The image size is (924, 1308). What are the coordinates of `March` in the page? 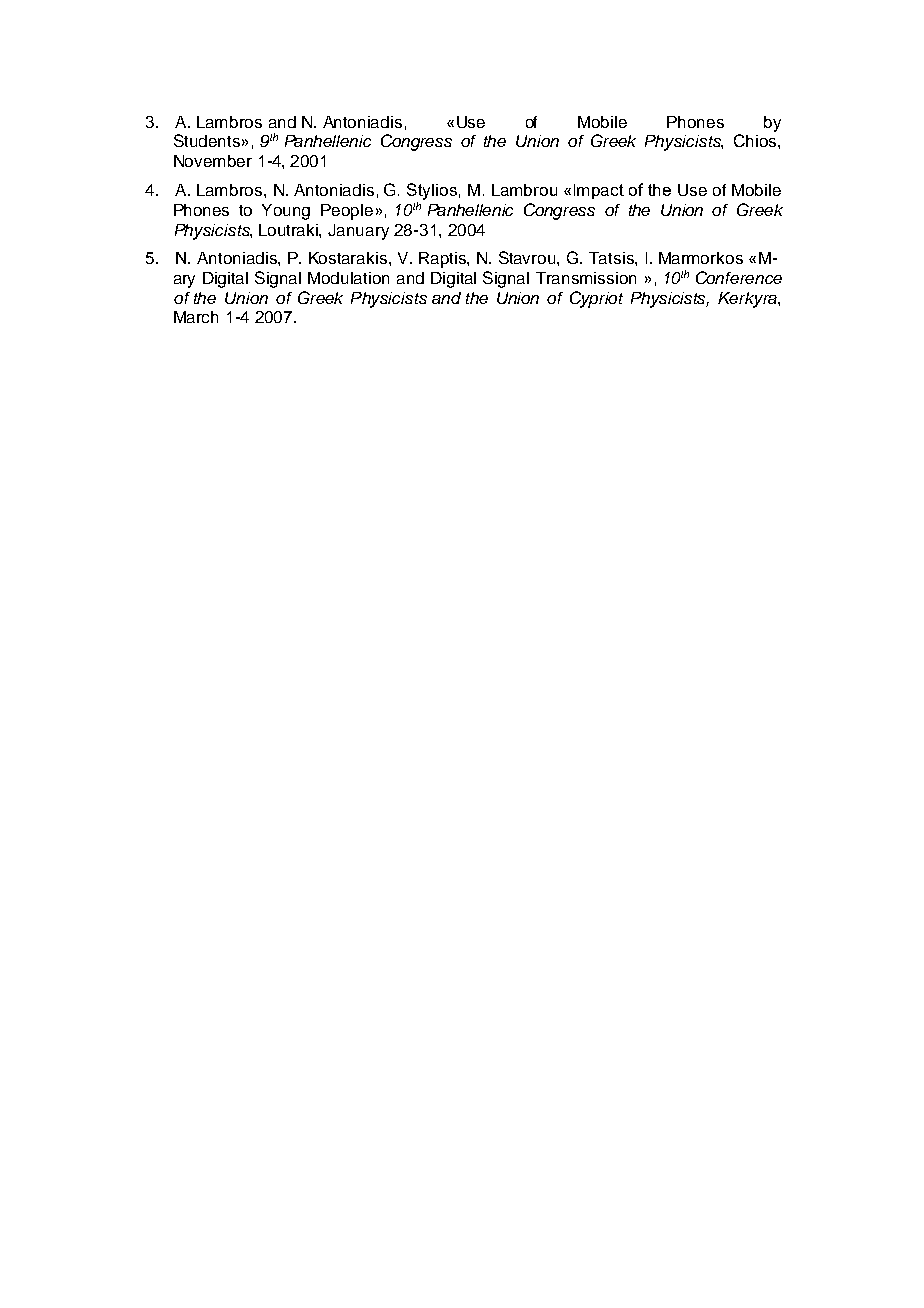 It's located at (196, 317).
